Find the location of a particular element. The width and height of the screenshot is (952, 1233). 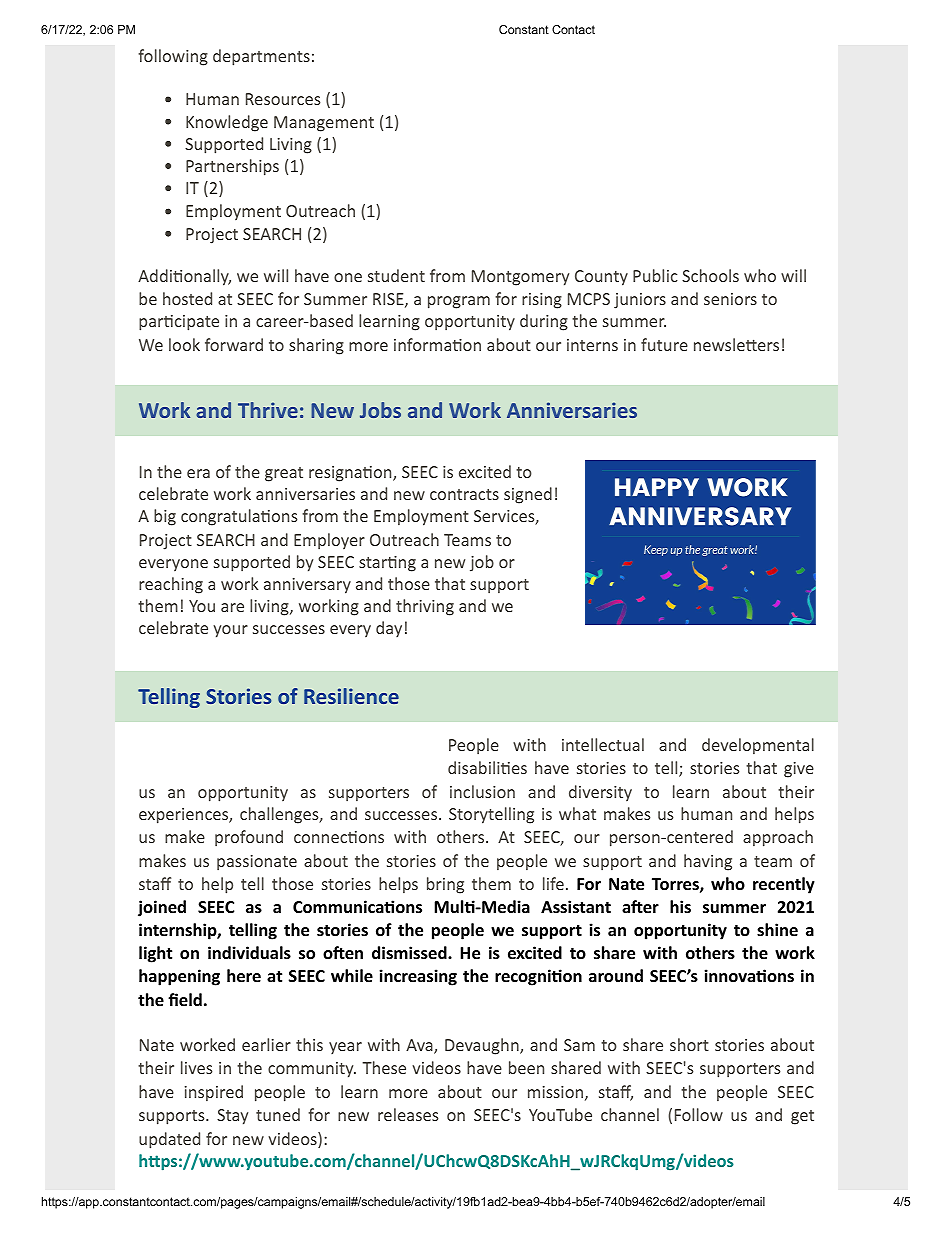

Management is located at coordinates (324, 124).
